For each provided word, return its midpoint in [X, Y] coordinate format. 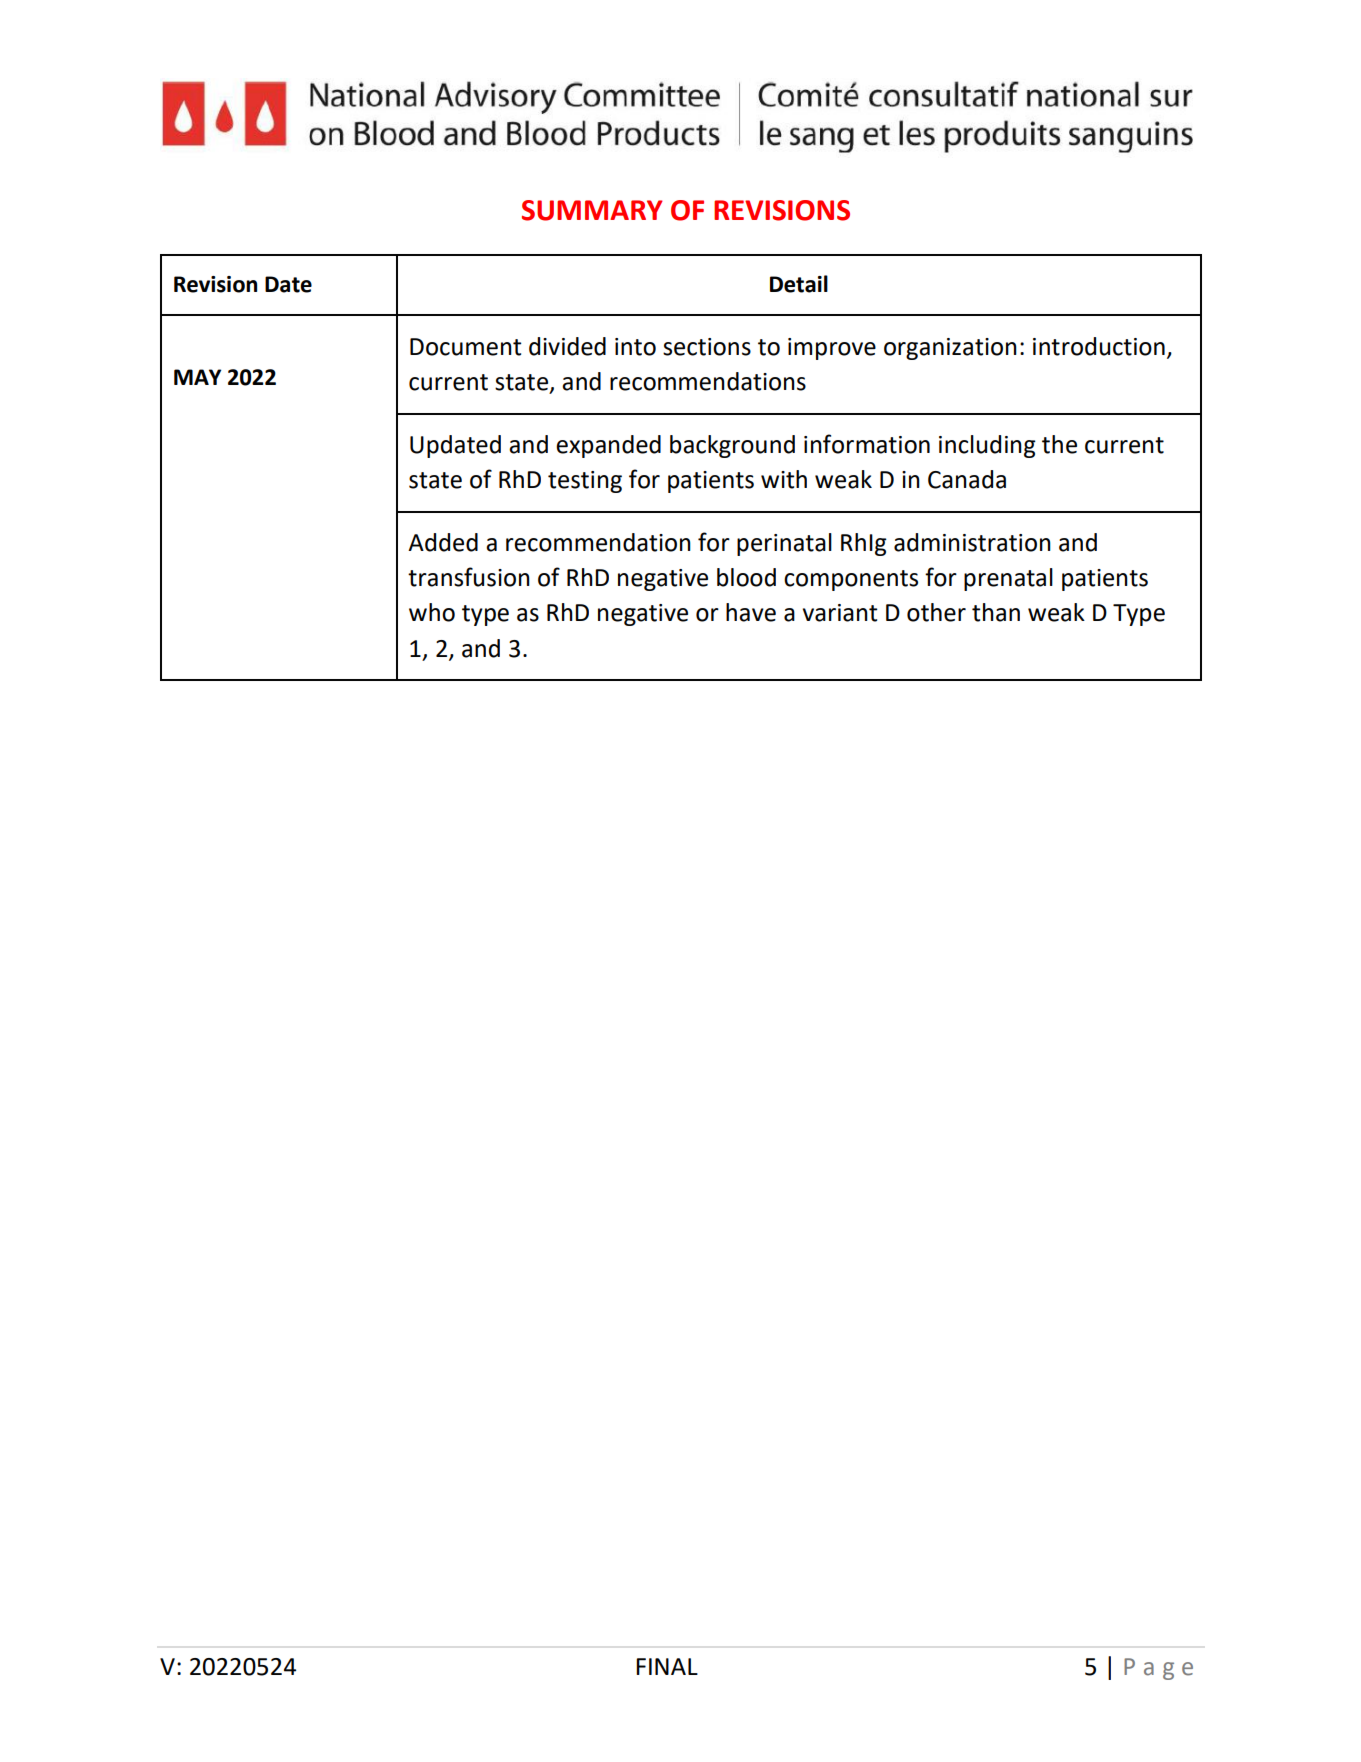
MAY [197, 377]
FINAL [667, 1666]
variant [840, 613]
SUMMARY [592, 210]
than [996, 612]
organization [950, 349]
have [751, 612]
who [432, 612]
